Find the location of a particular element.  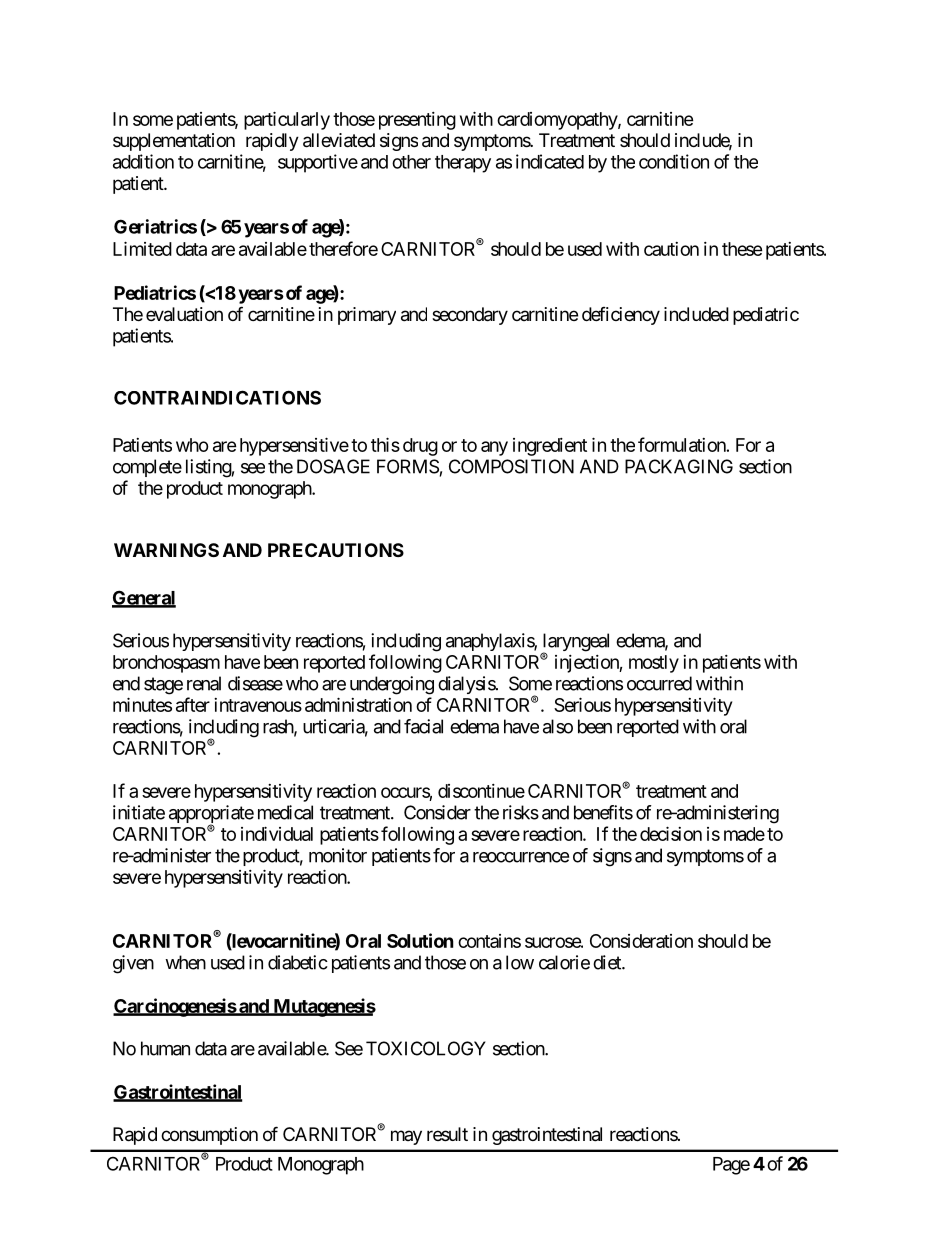

supplementation is located at coordinates (174, 142).
